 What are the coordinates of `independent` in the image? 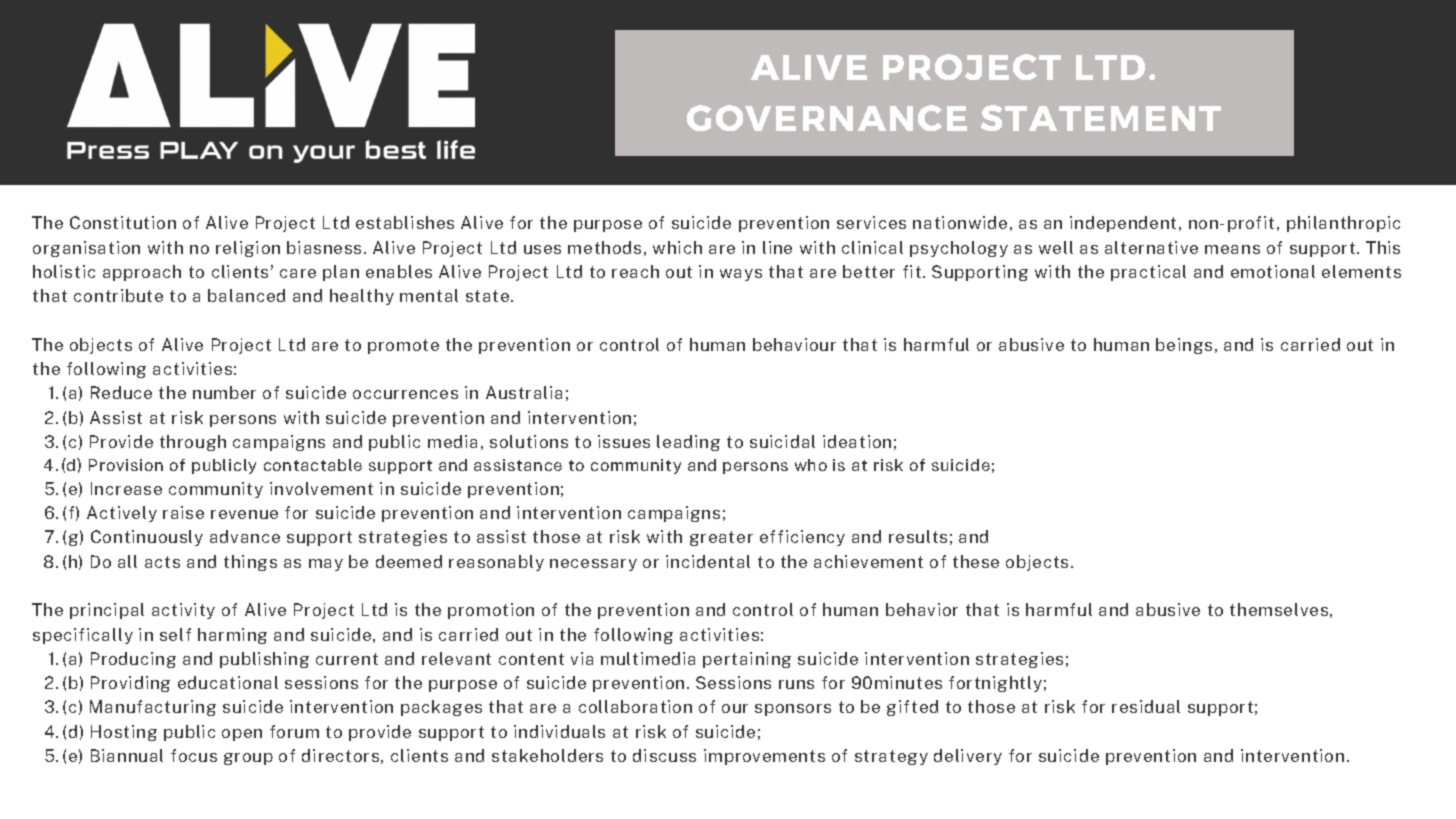 It's located at (1123, 224).
